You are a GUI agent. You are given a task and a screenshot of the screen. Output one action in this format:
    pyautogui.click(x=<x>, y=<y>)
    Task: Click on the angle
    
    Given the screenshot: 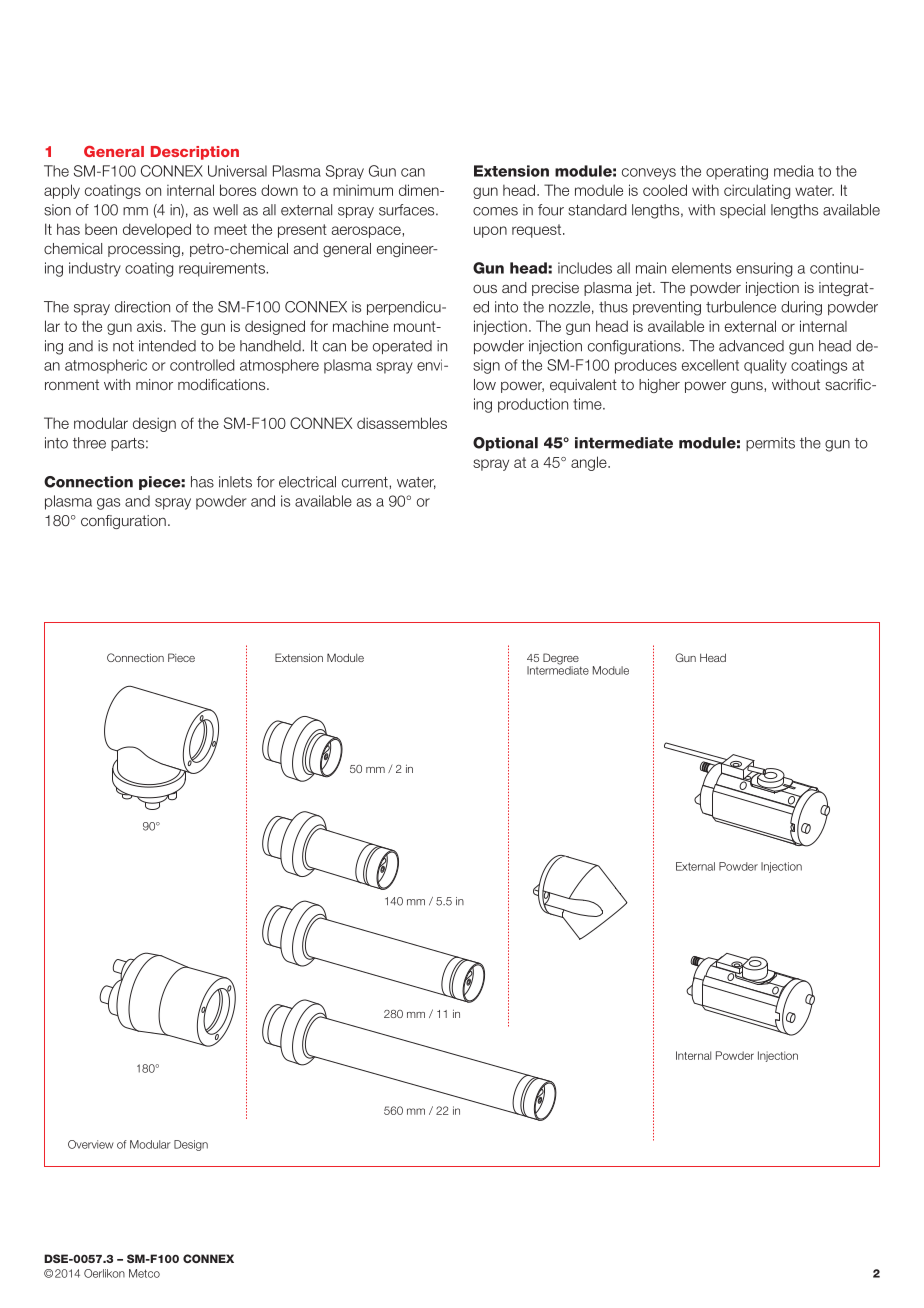 What is the action you would take?
    pyautogui.click(x=590, y=463)
